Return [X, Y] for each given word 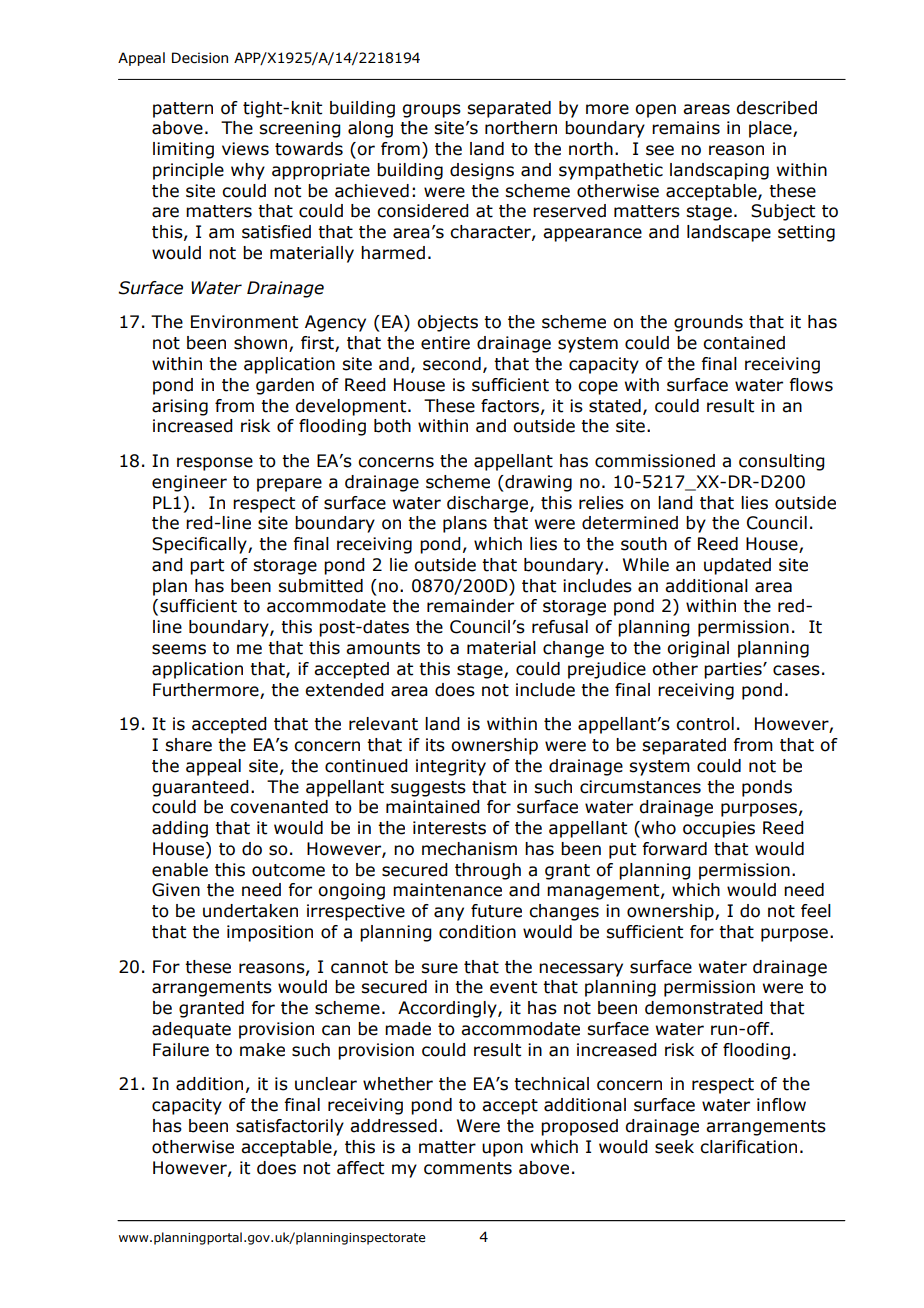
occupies [719, 829]
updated [737, 566]
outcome [288, 870]
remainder [470, 606]
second [452, 364]
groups [432, 111]
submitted [320, 586]
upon [502, 1150]
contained [744, 343]
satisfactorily [290, 1127]
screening [300, 129]
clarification [748, 1147]
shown [262, 344]
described [776, 108]
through [488, 871]
